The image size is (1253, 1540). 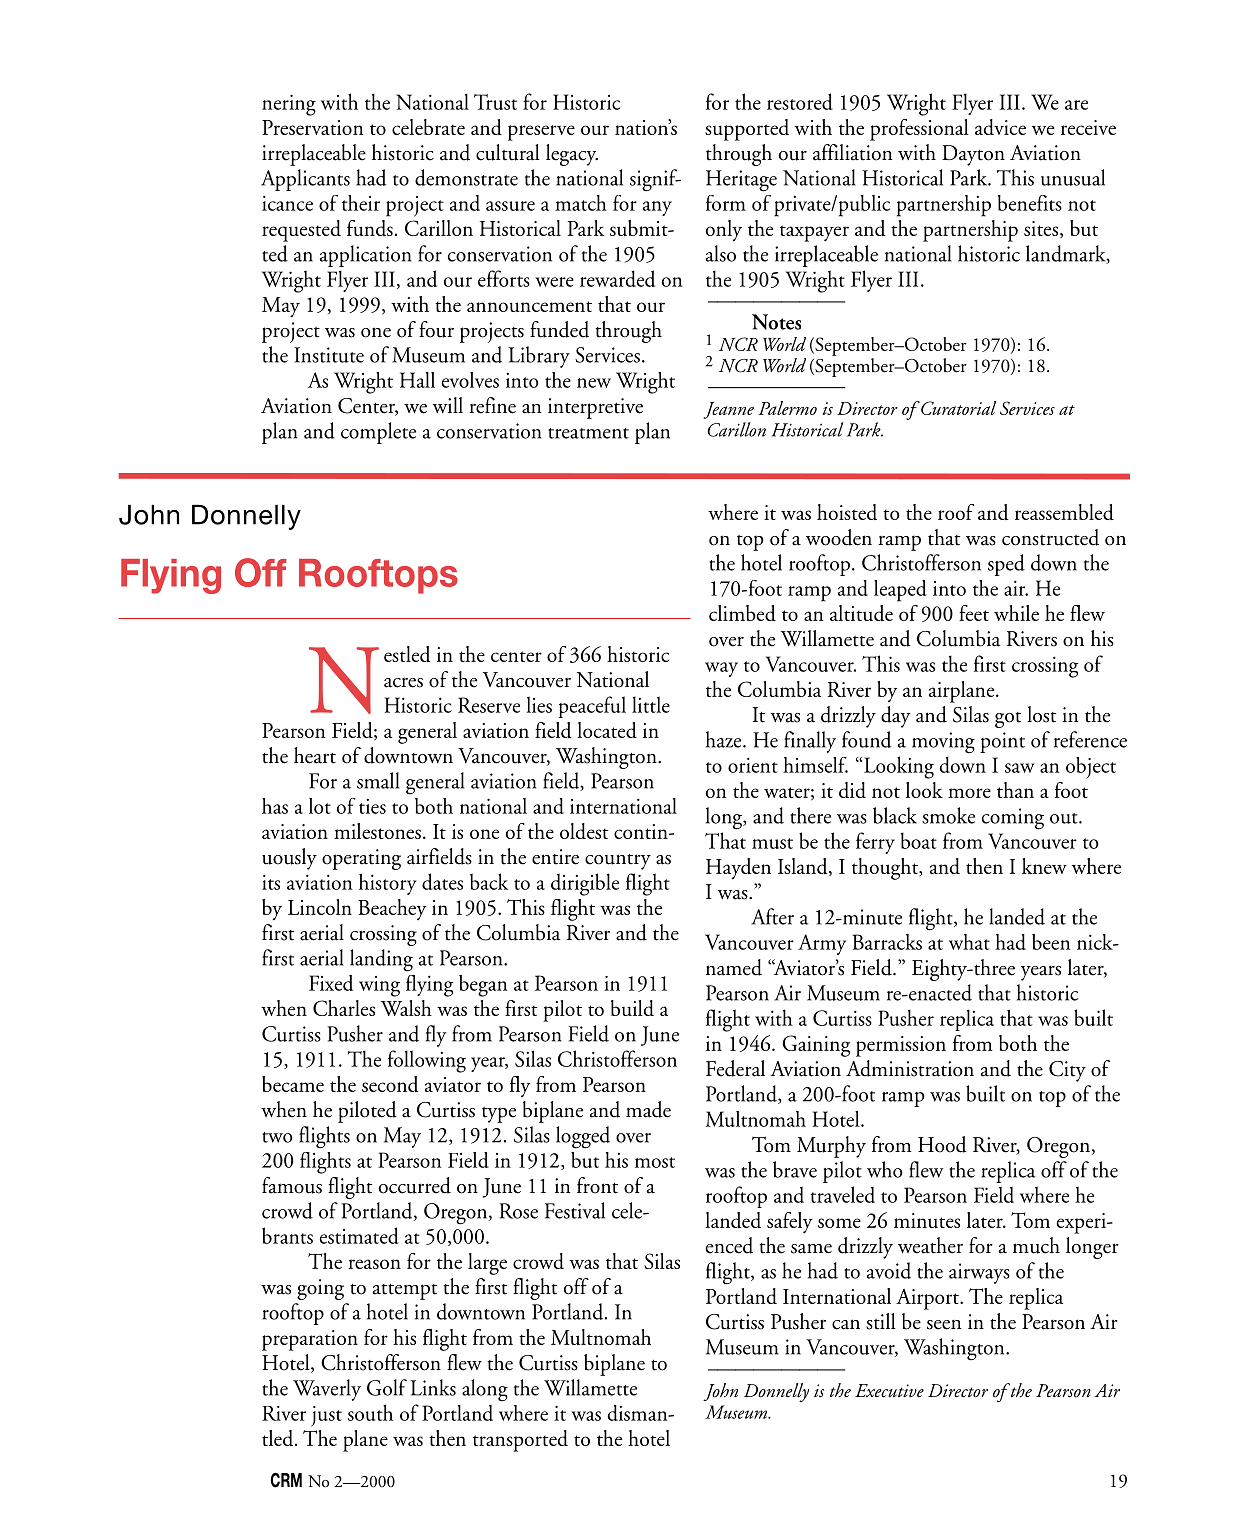 I want to click on supported, so click(x=747, y=130).
